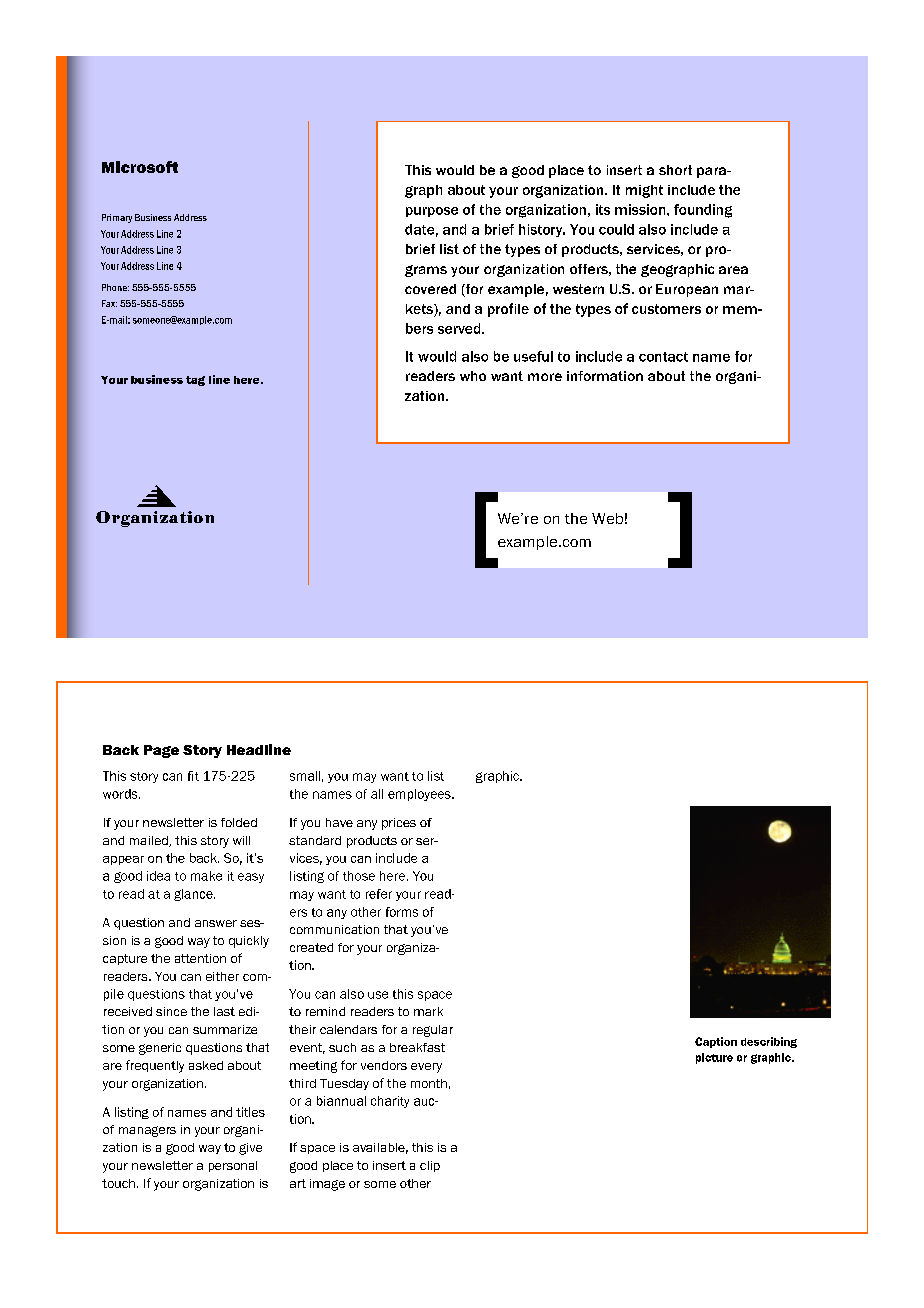 This screenshot has height=1308, width=924. I want to click on employees, so click(420, 795).
